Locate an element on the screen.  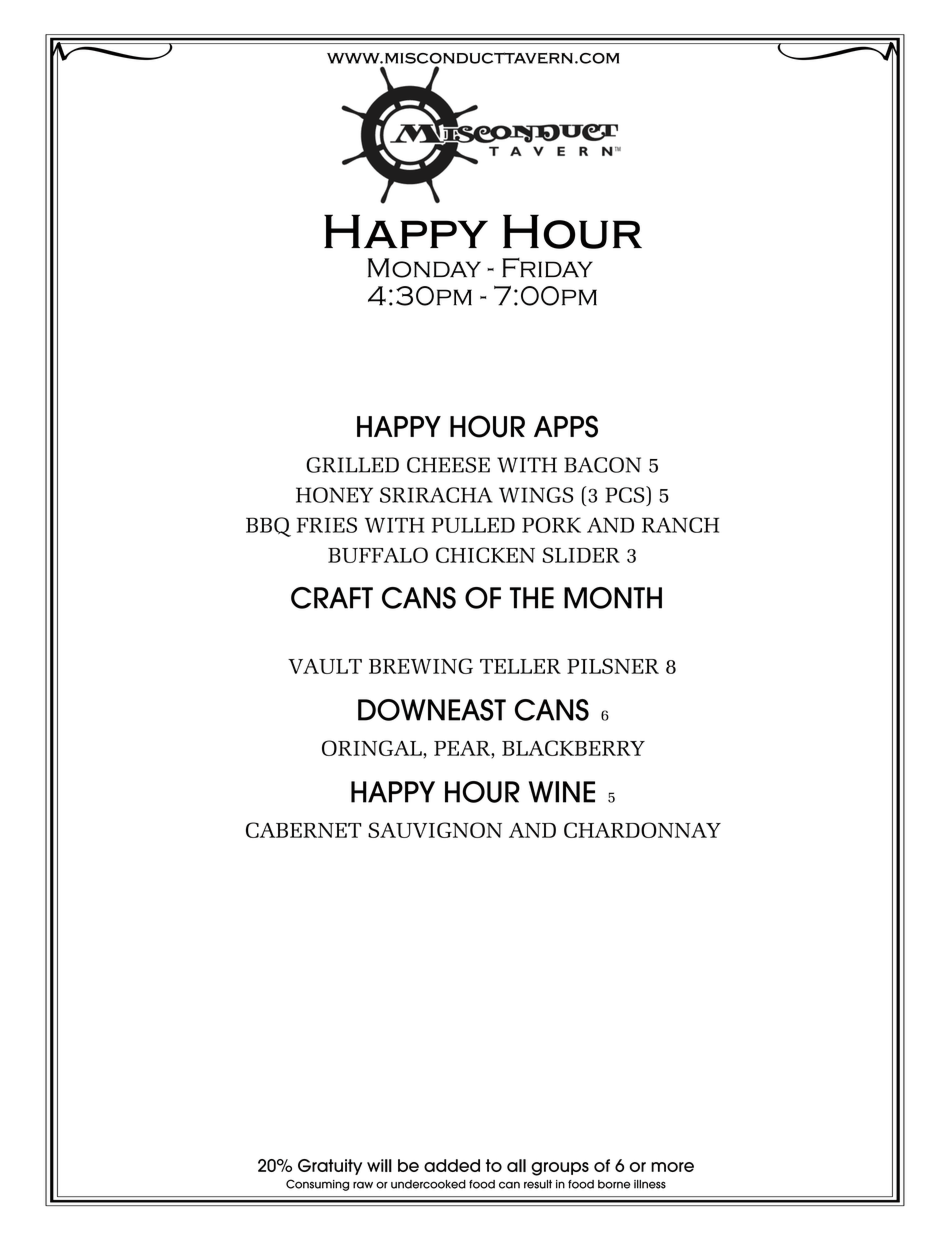
Friday is located at coordinates (547, 268).
